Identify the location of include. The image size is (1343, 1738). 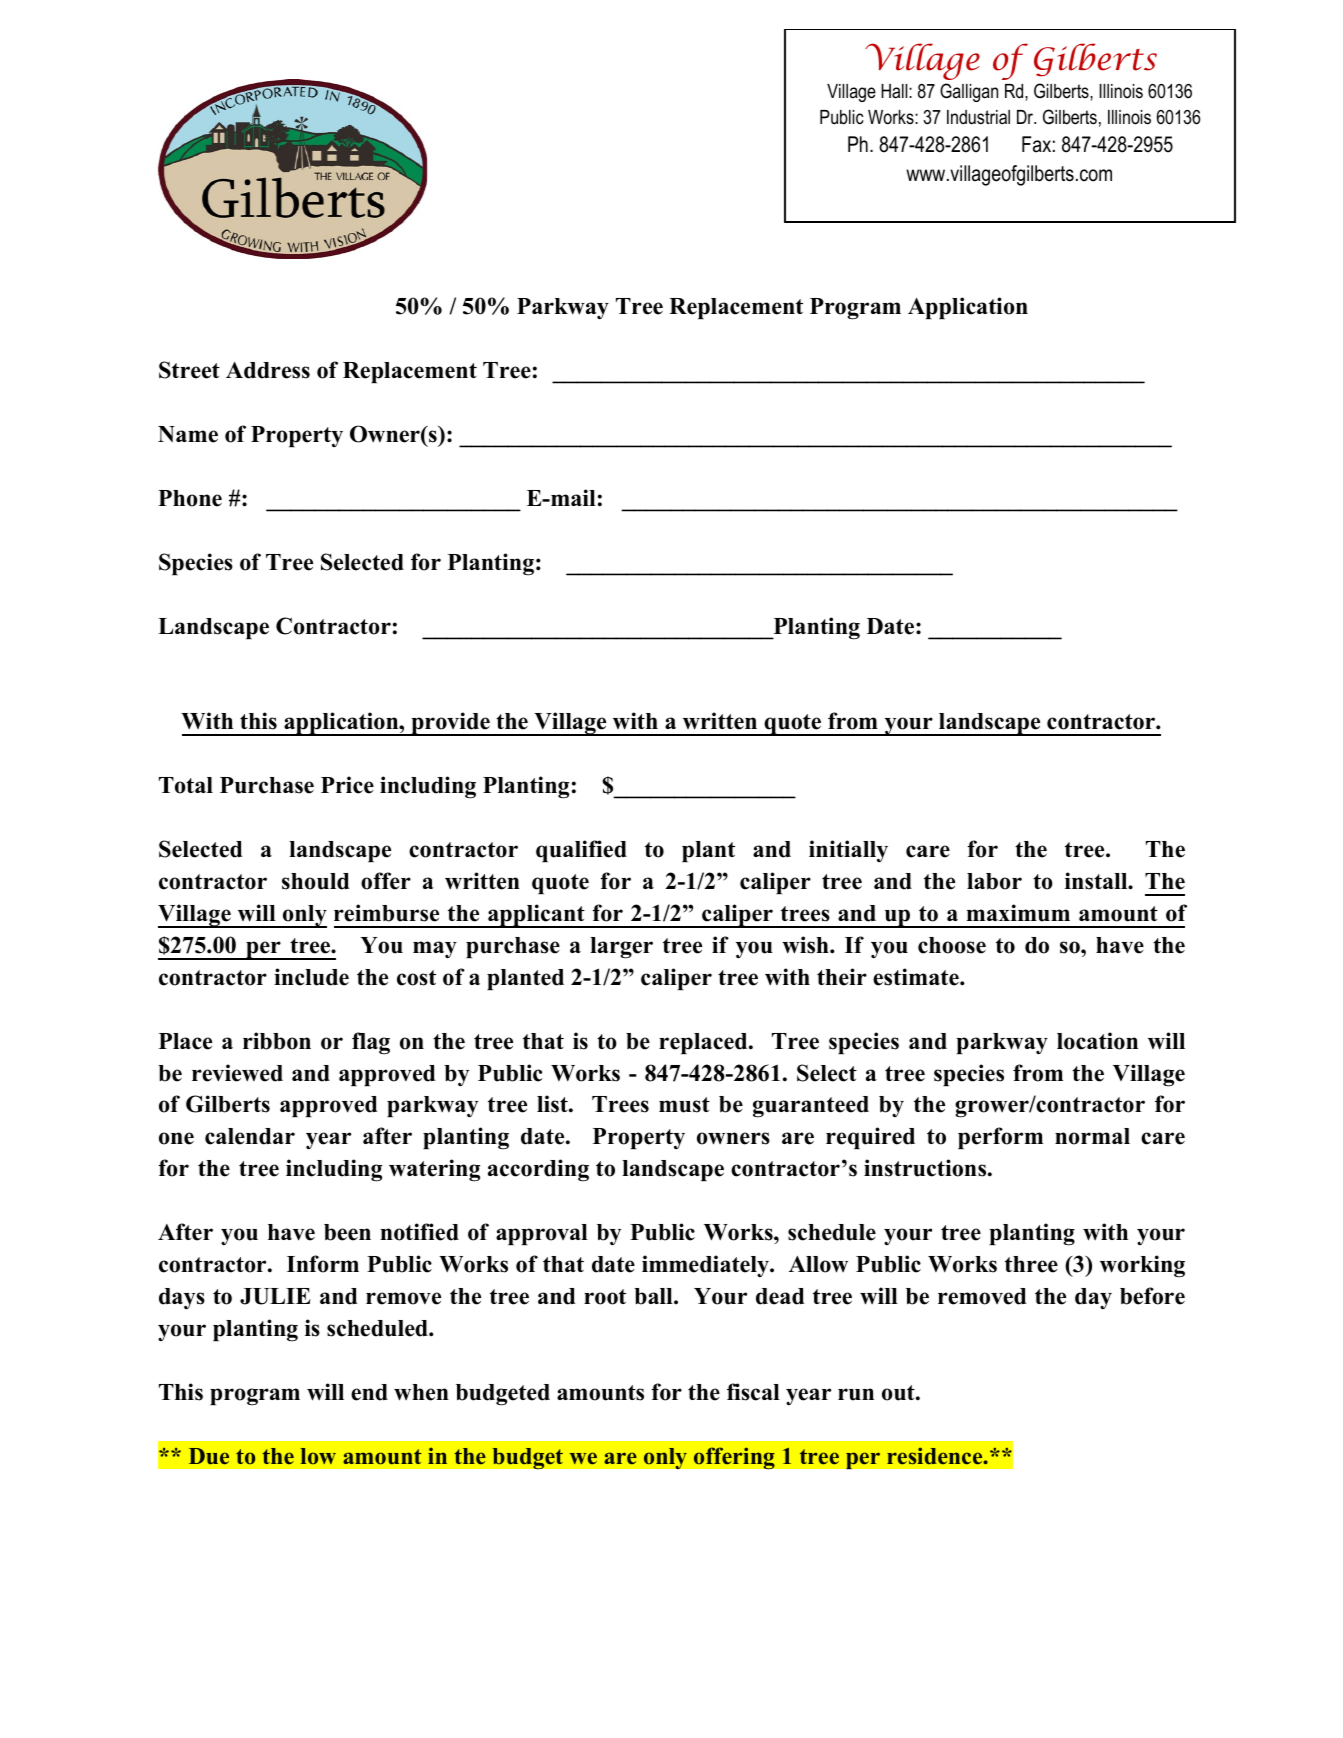
(311, 977).
